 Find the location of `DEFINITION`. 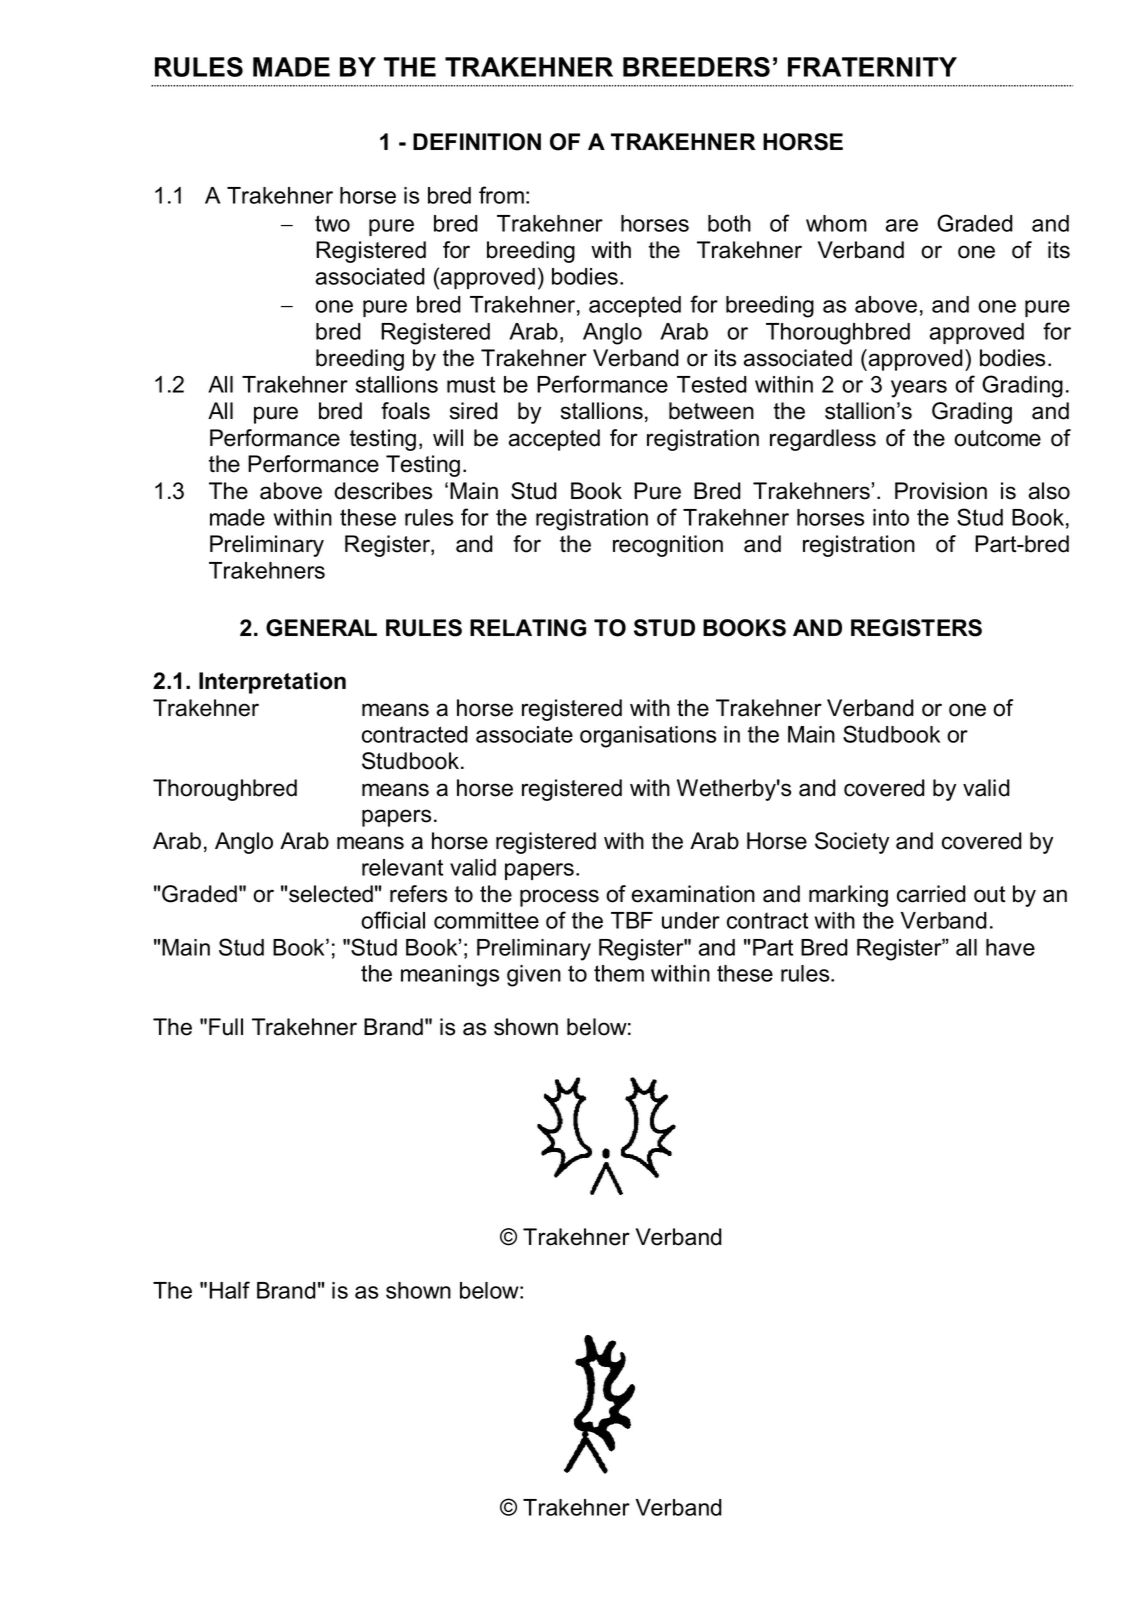

DEFINITION is located at coordinates (477, 142).
